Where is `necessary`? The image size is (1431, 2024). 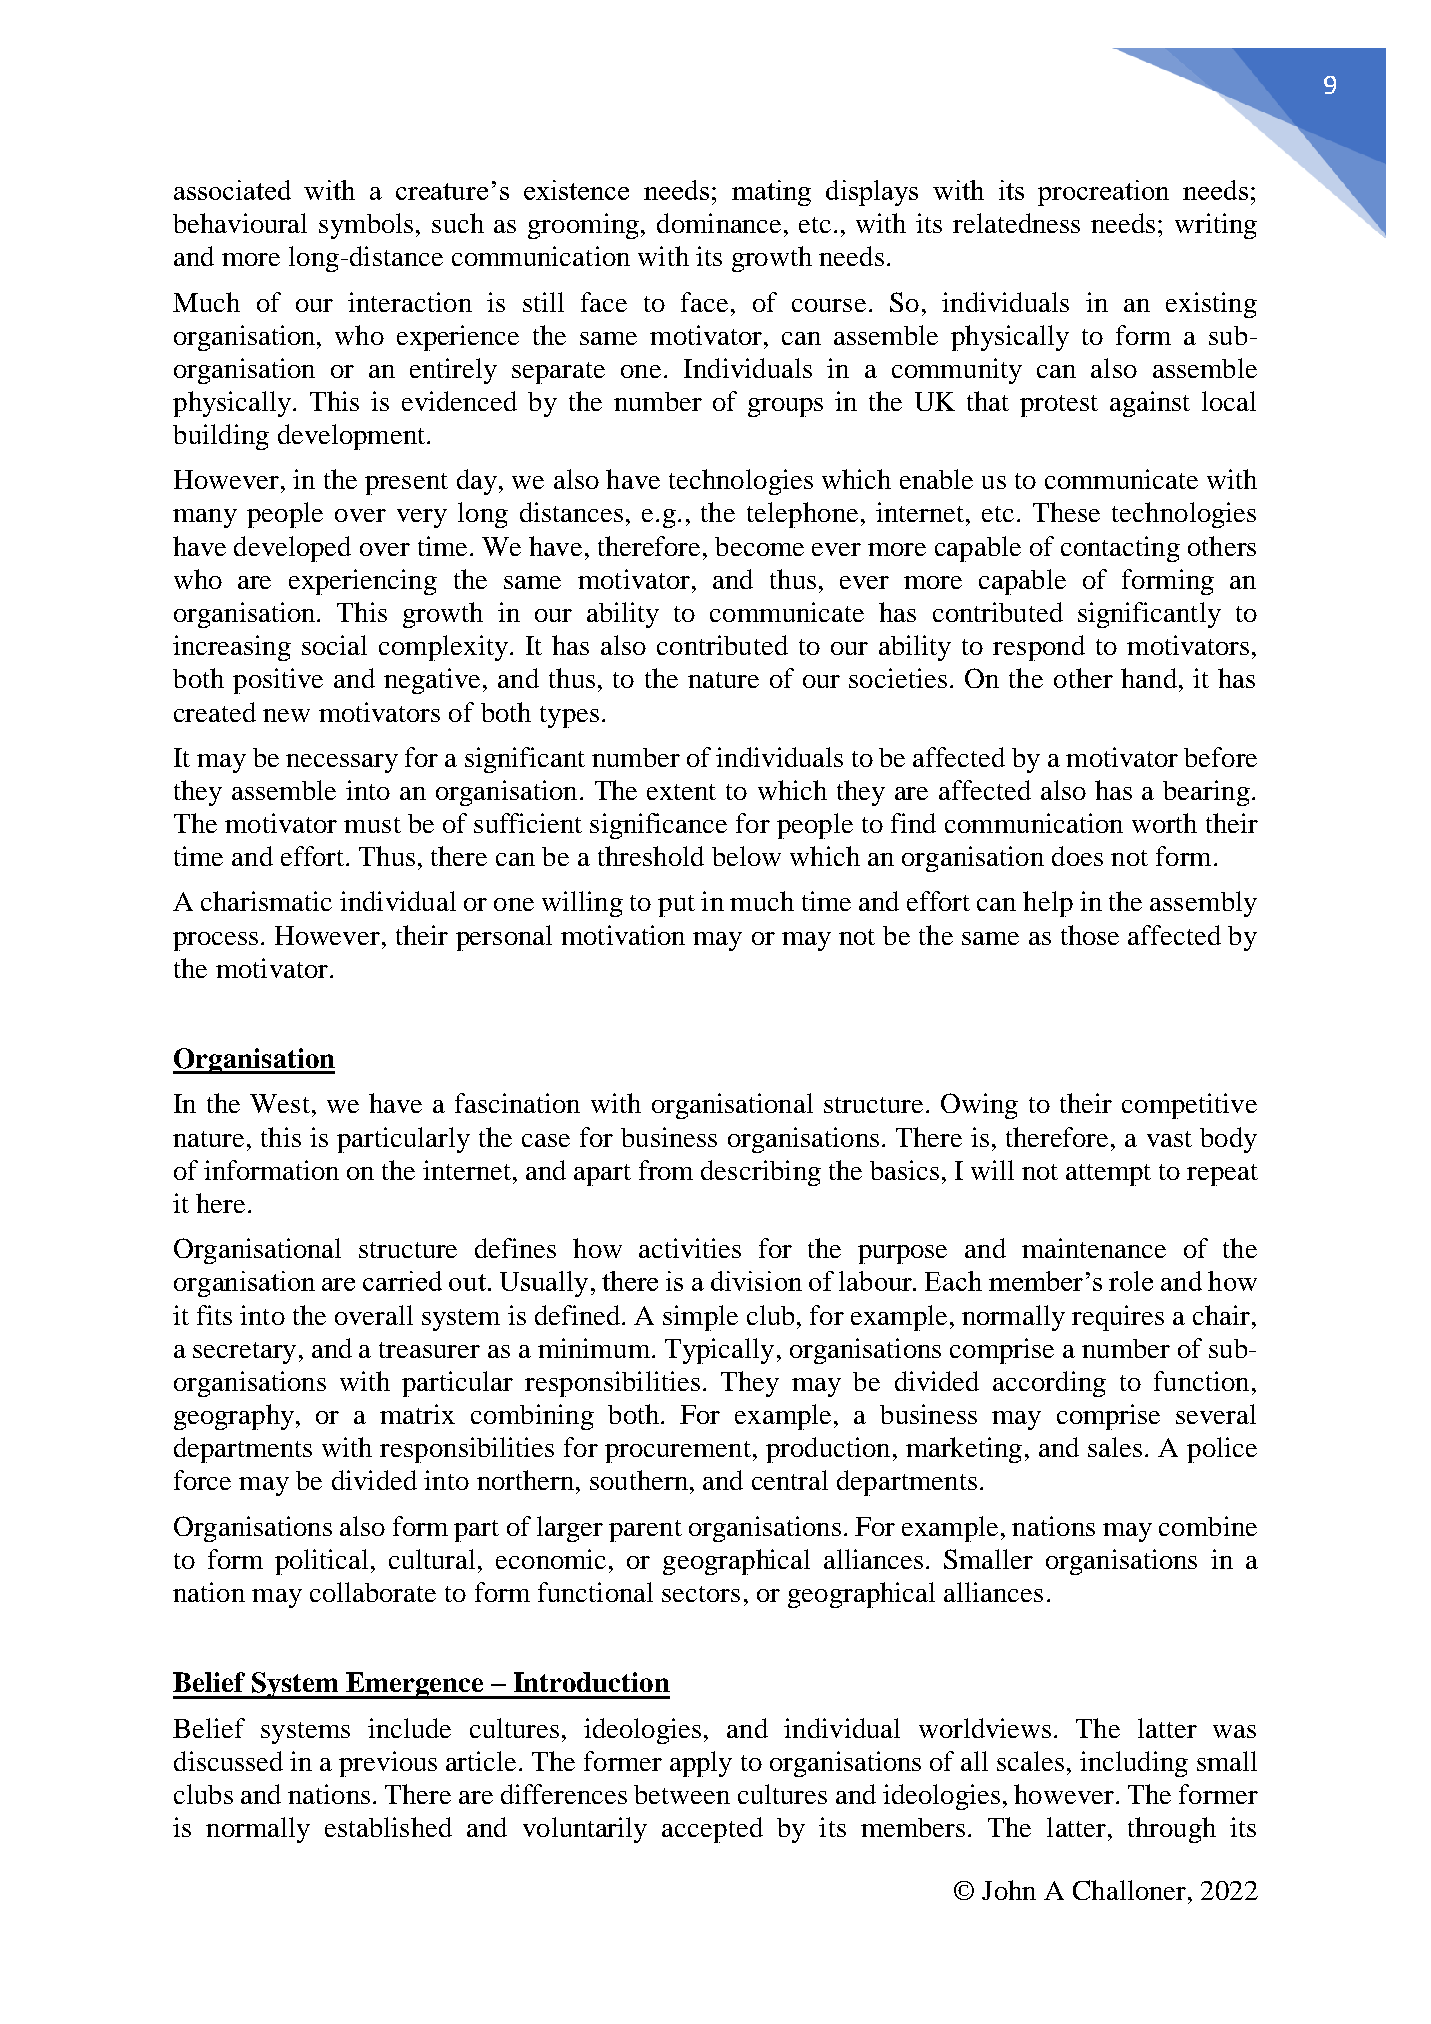 necessary is located at coordinates (342, 763).
